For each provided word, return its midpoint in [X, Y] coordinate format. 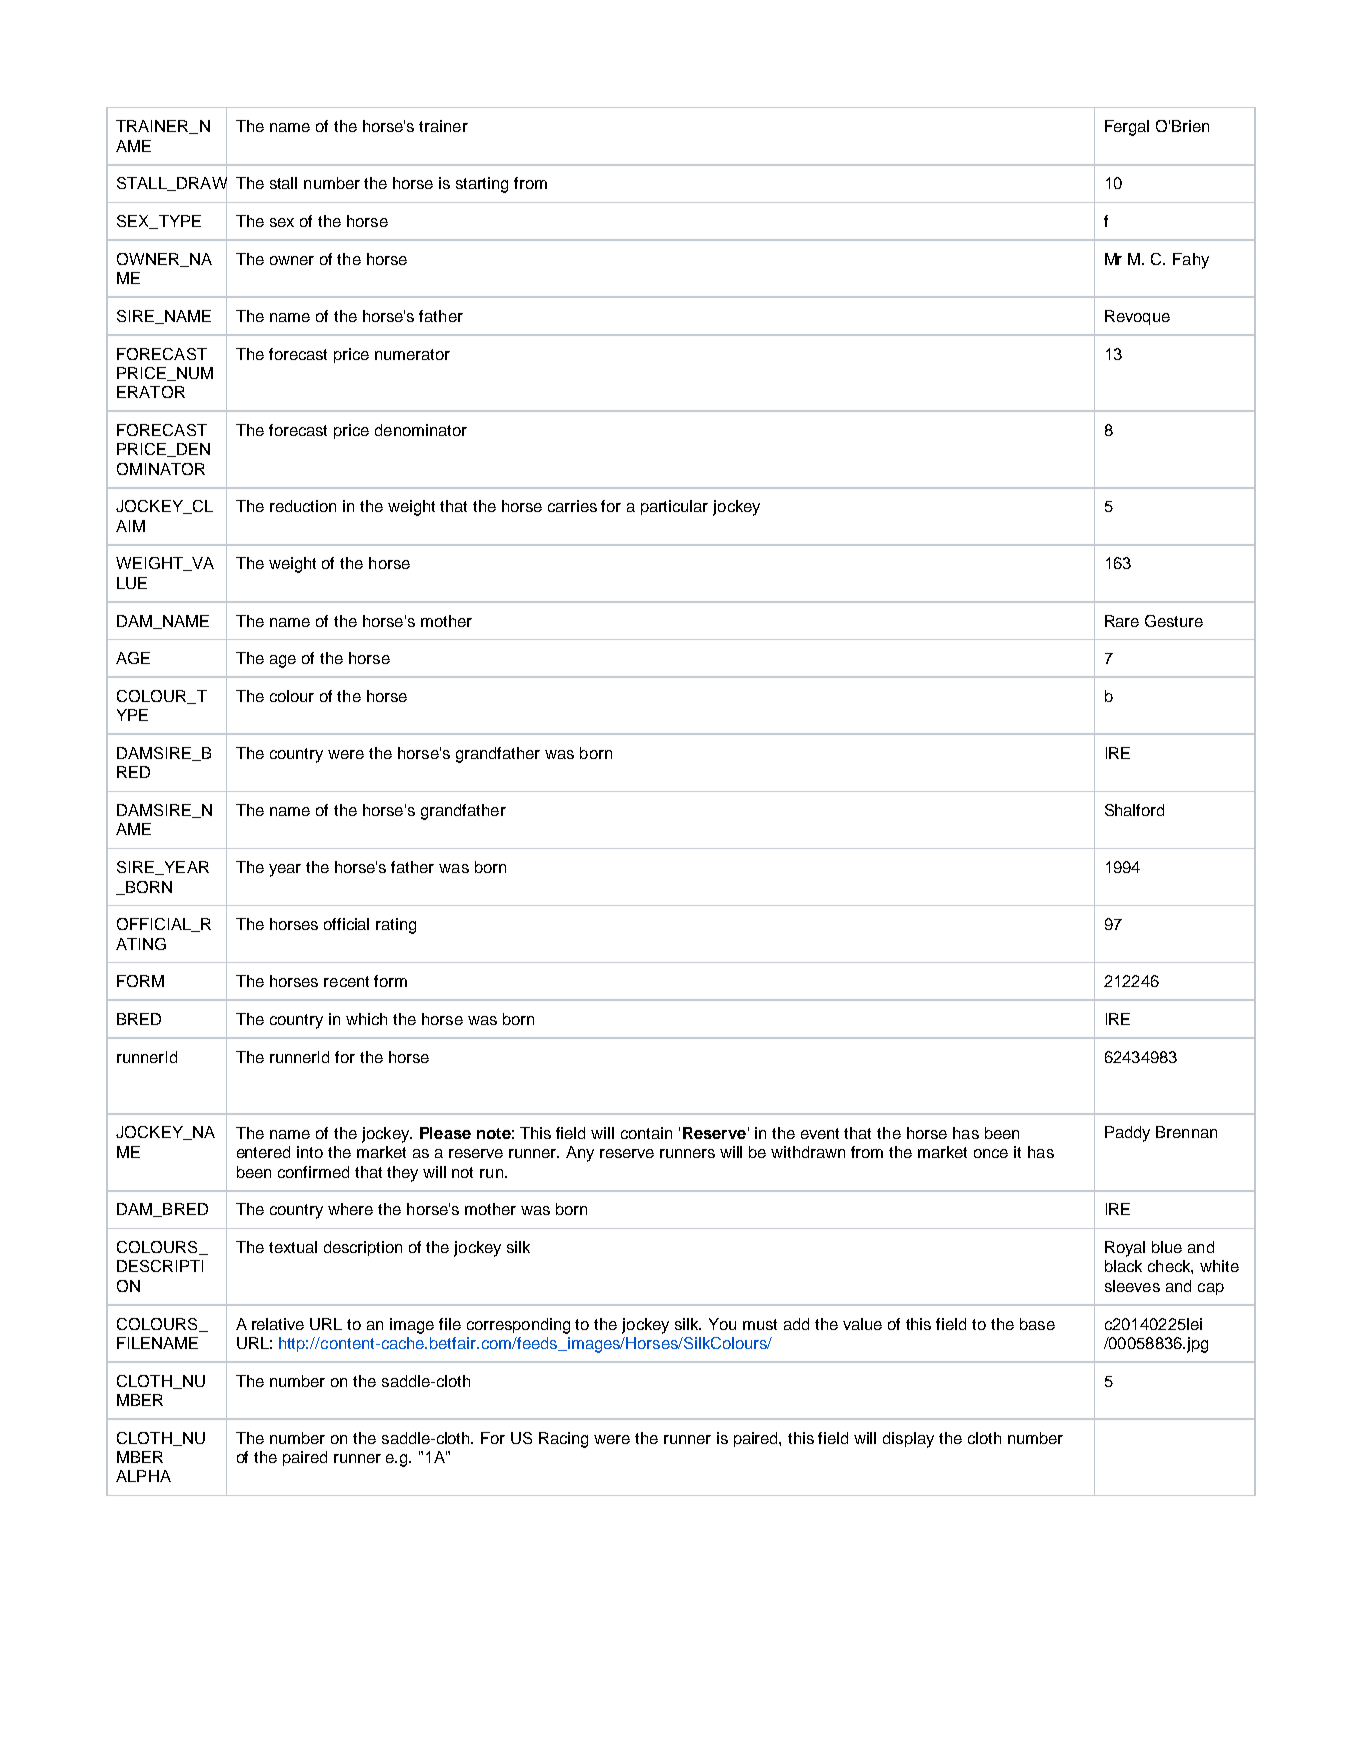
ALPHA [143, 1476]
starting [482, 185]
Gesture [1174, 621]
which [366, 1019]
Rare [1122, 621]
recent [346, 981]
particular [674, 507]
